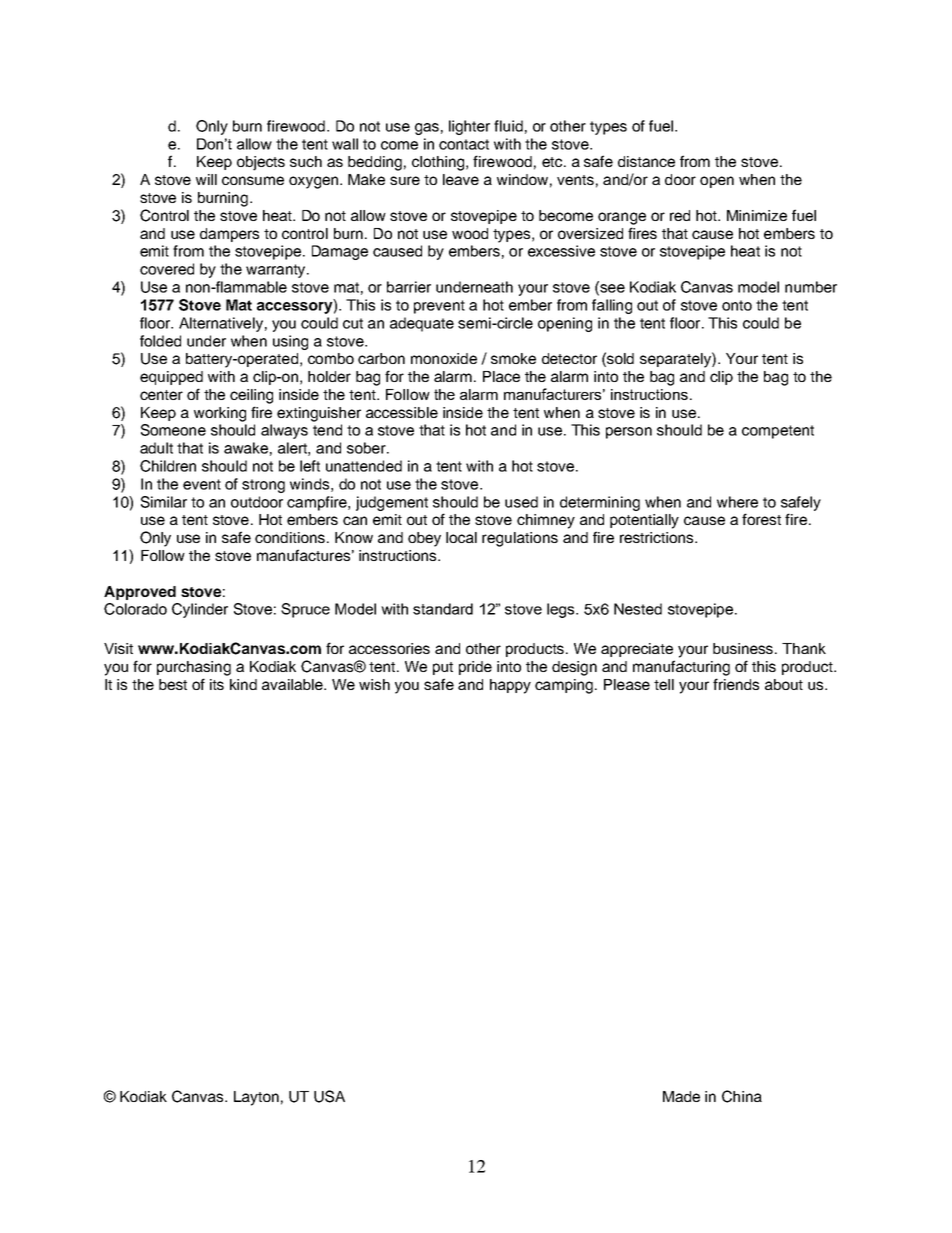 Image resolution: width=952 pixels, height=1233 pixels. What do you see at coordinates (256, 1098) in the image?
I see `Layton` at bounding box center [256, 1098].
